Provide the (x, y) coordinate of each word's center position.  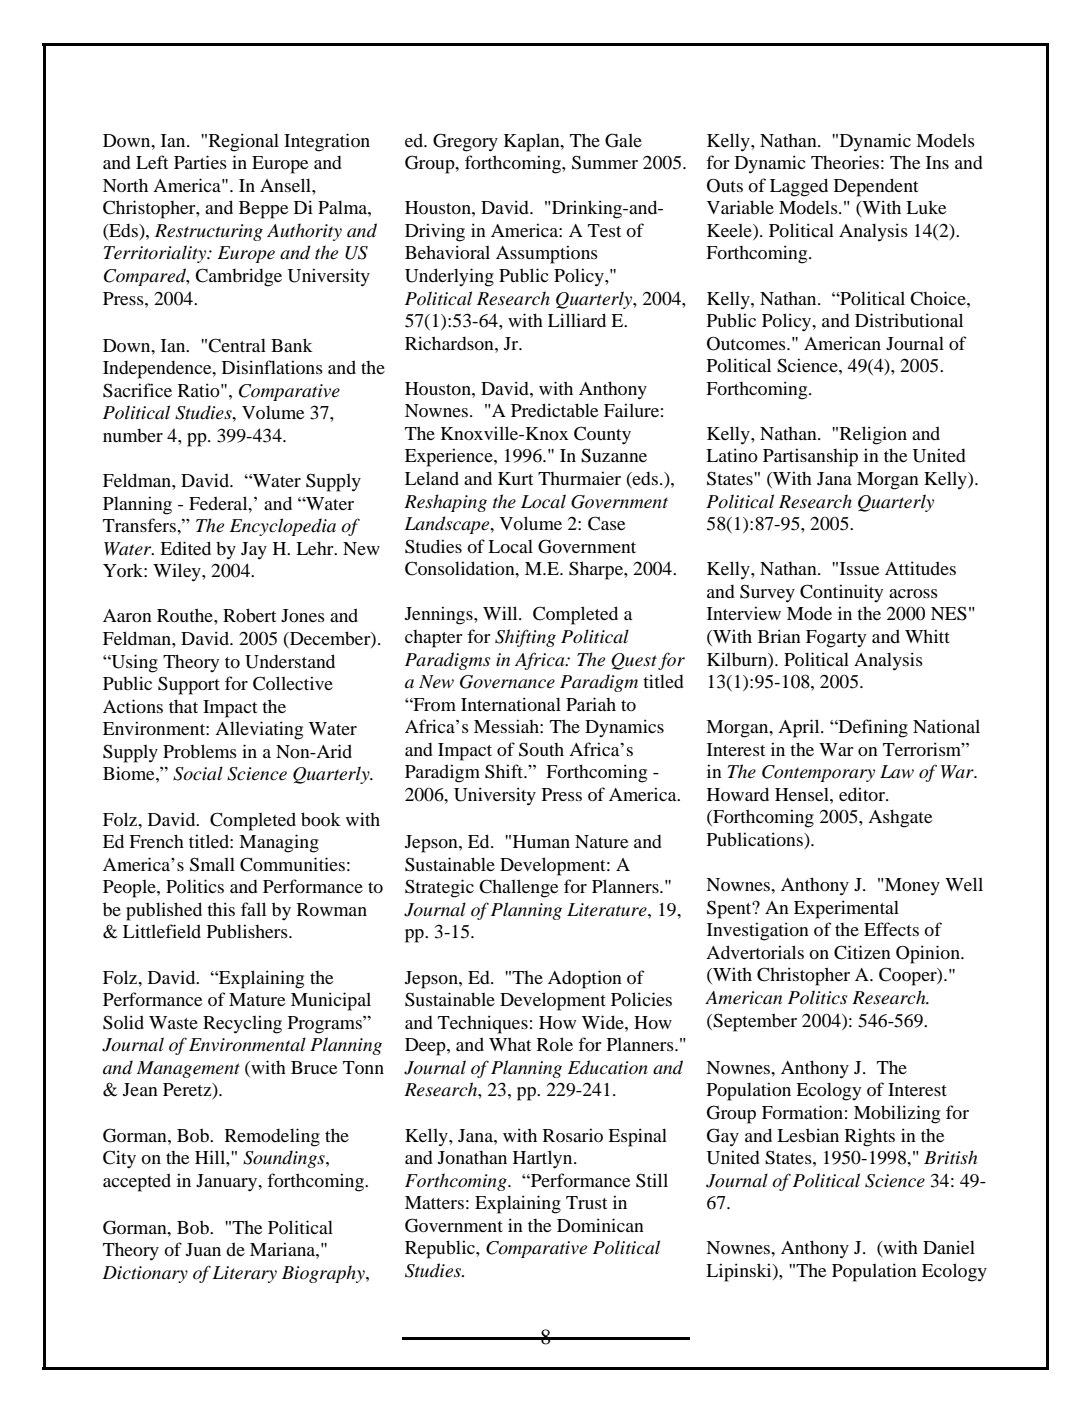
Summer (605, 162)
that (183, 706)
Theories (845, 162)
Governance (507, 682)
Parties (200, 162)
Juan (203, 1249)
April (800, 728)
